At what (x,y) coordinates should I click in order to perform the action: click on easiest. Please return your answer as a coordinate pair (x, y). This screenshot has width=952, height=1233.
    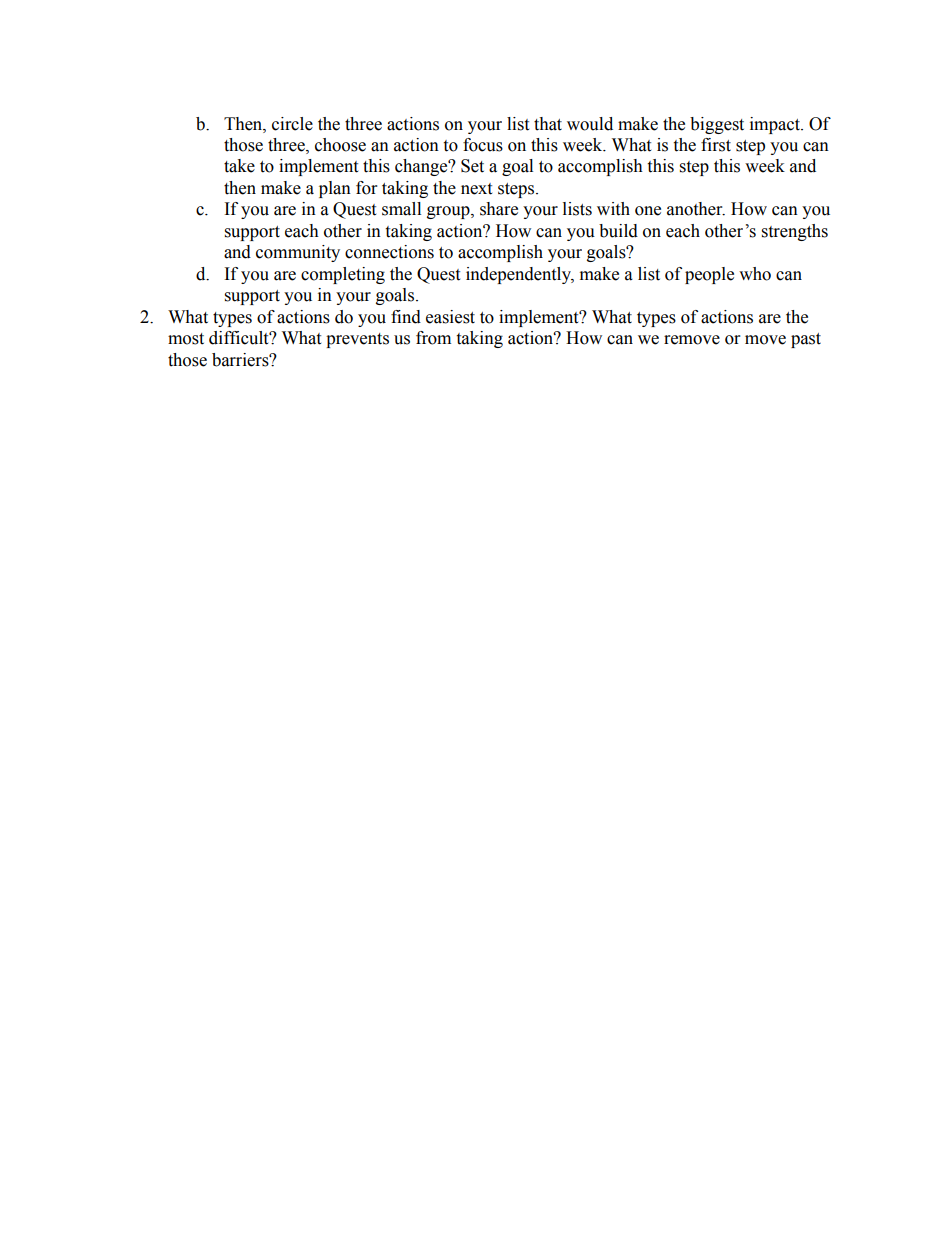
    Looking at the image, I should click on (450, 317).
